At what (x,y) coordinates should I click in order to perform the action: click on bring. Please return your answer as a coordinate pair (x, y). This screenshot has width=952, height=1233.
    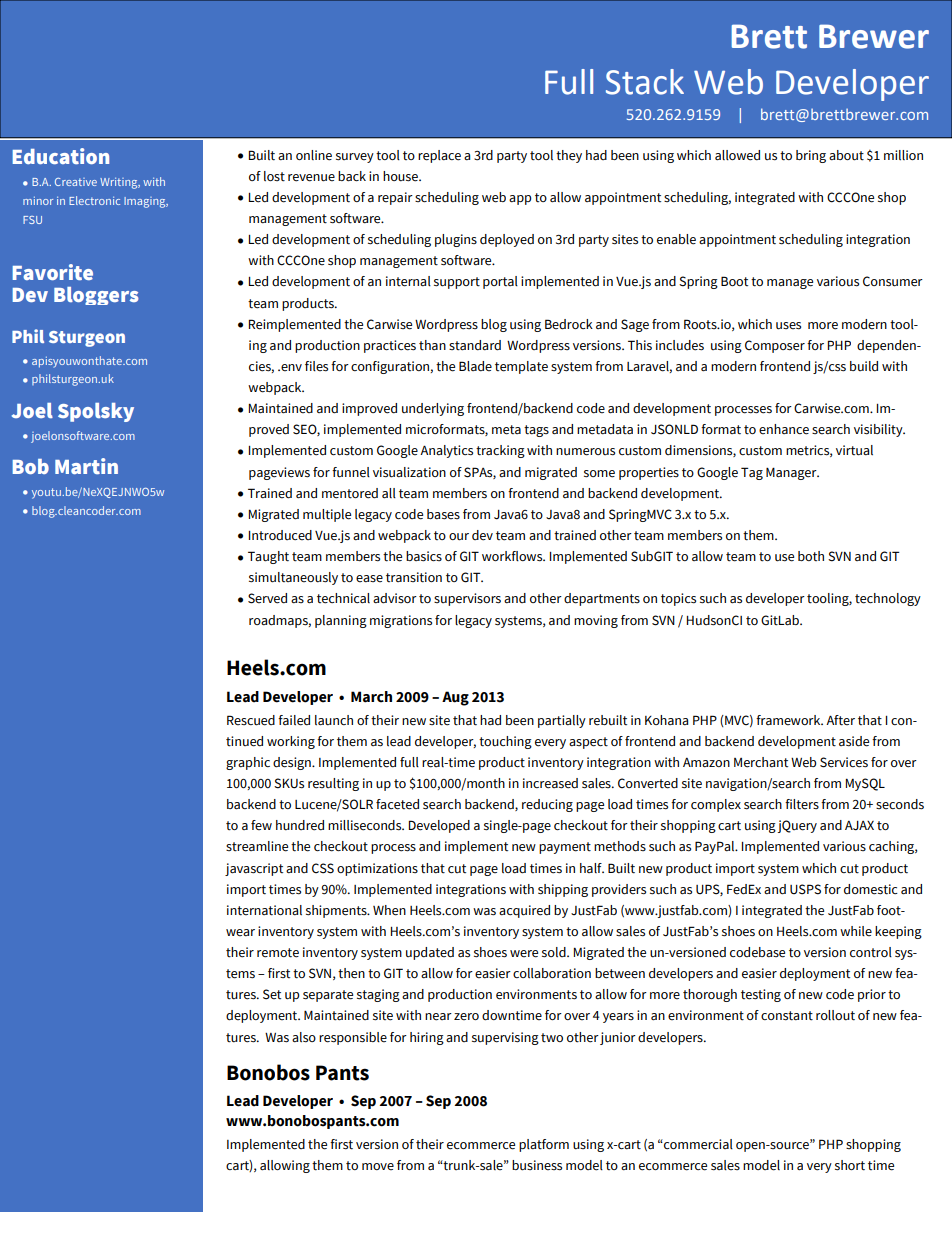
    Looking at the image, I should click on (811, 156).
